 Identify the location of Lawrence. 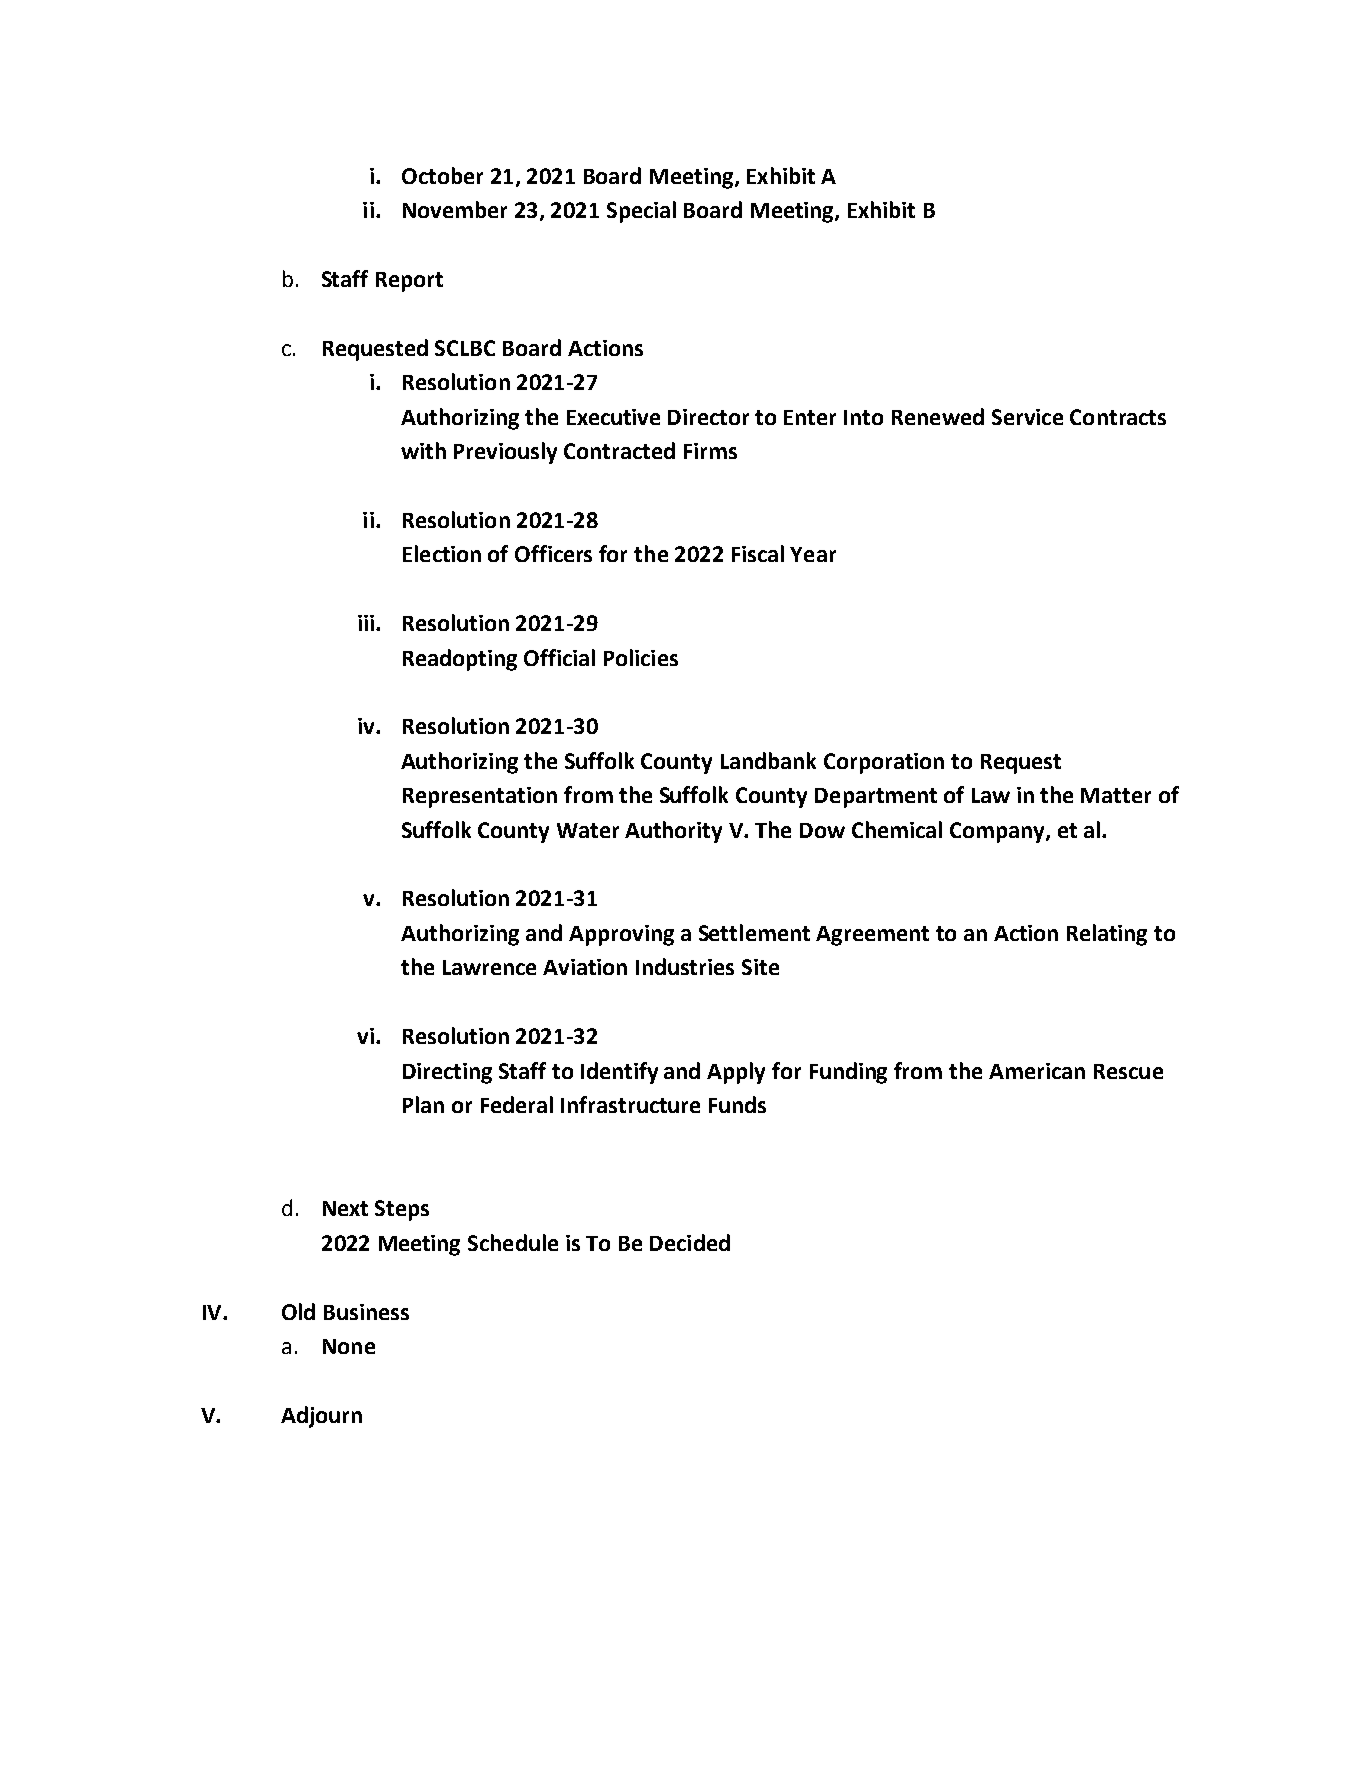
(489, 967).
